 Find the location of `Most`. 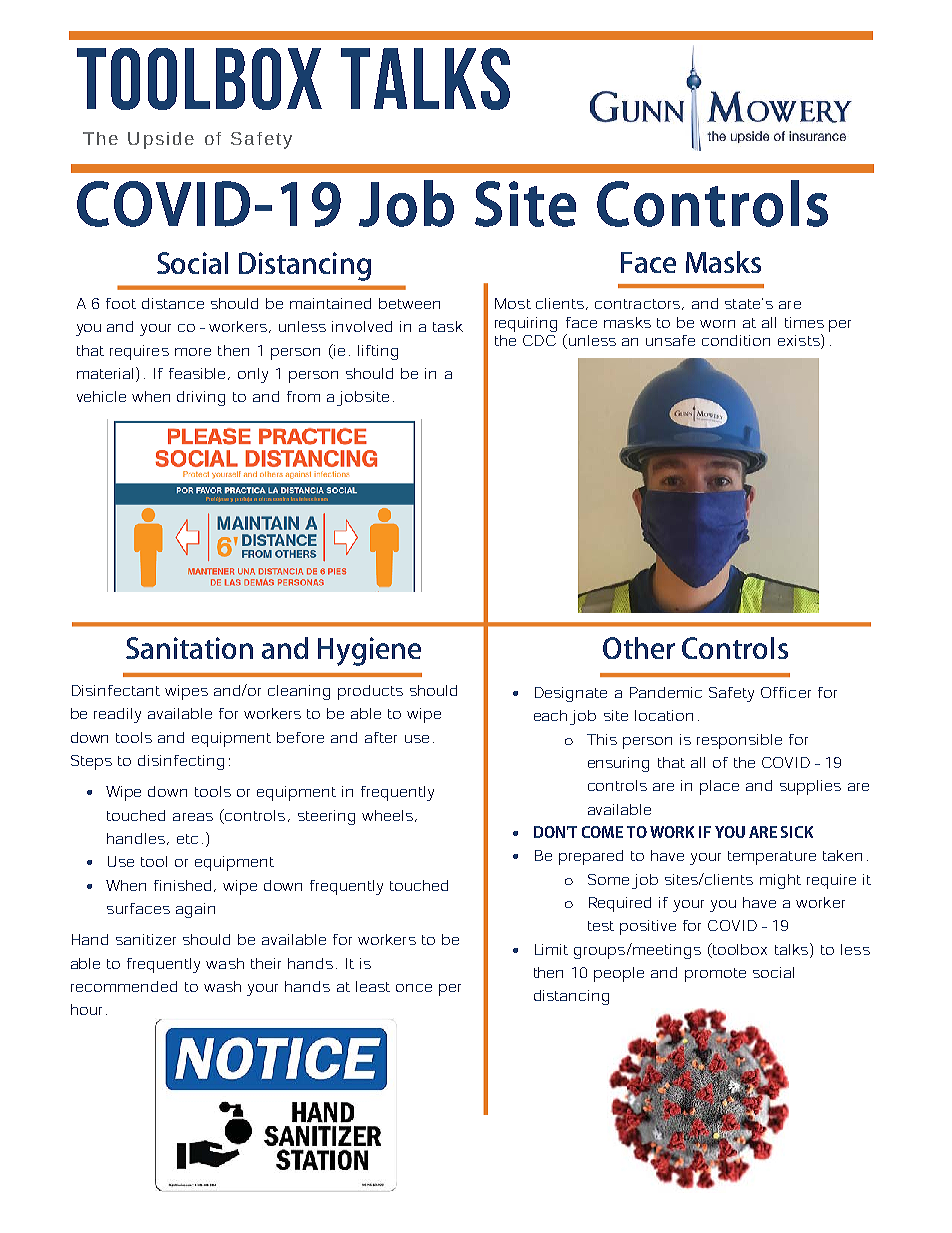

Most is located at coordinates (513, 303).
